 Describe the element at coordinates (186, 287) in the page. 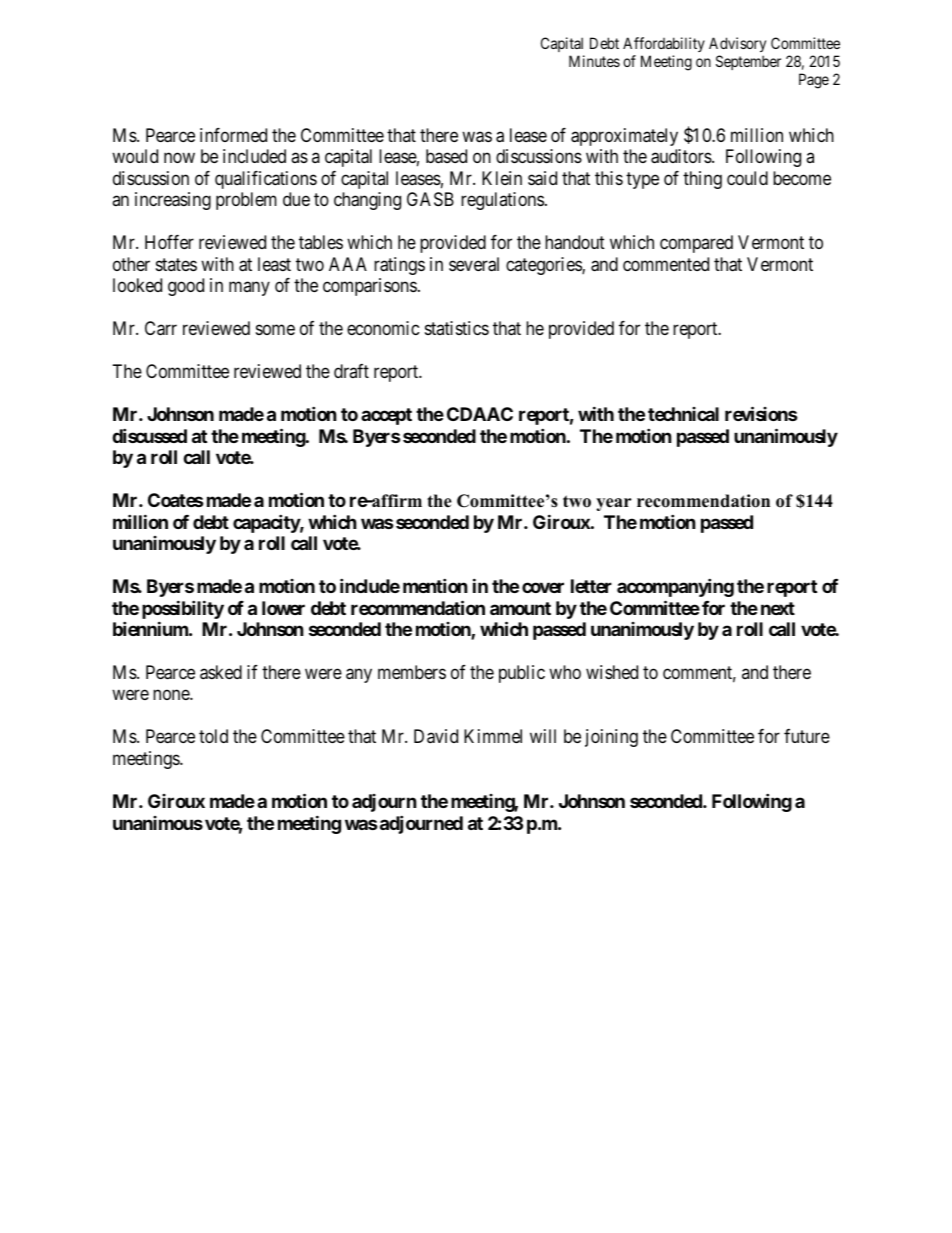

I see `good` at that location.
